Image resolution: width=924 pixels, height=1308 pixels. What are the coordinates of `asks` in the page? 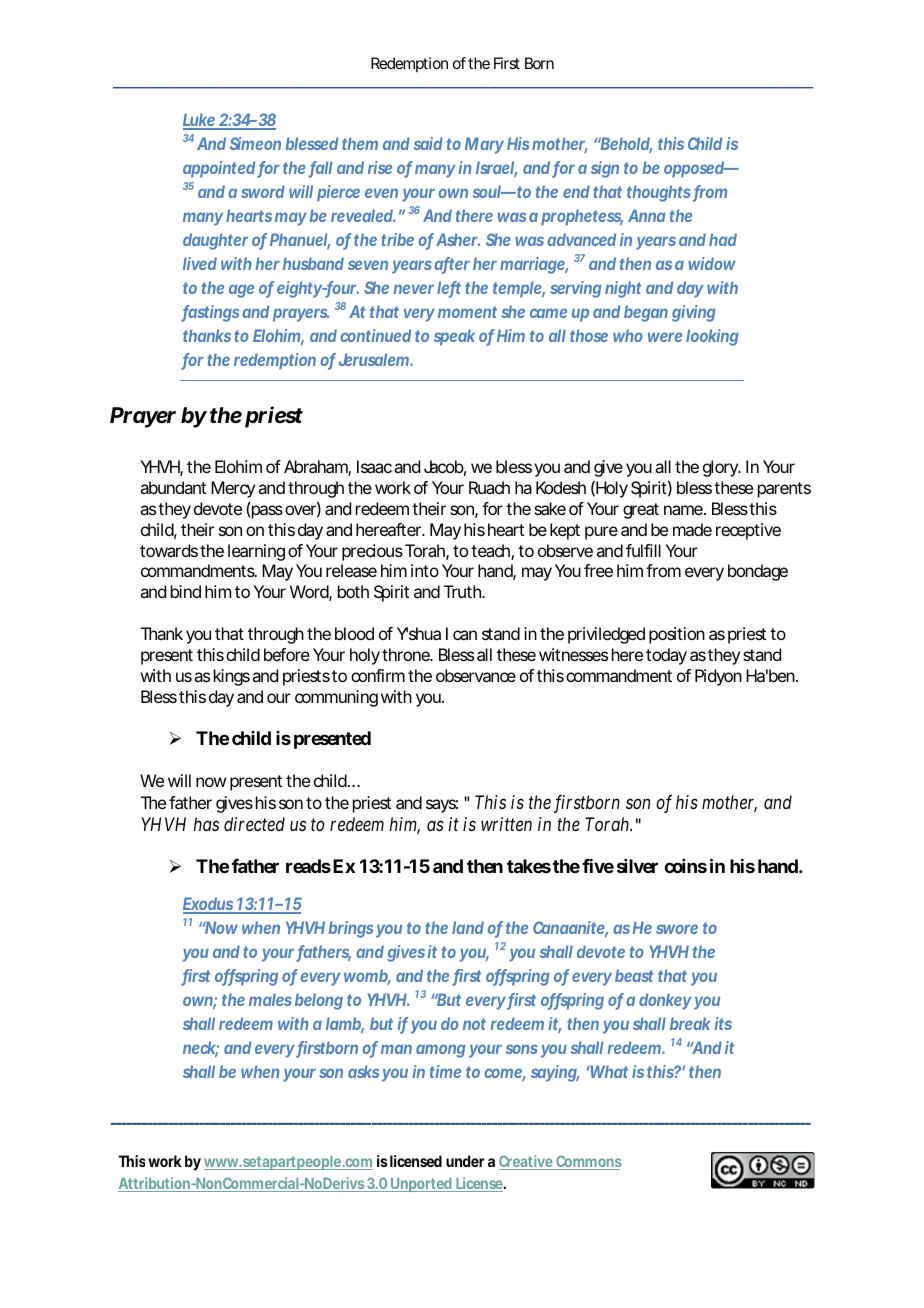 It's located at (363, 1071).
